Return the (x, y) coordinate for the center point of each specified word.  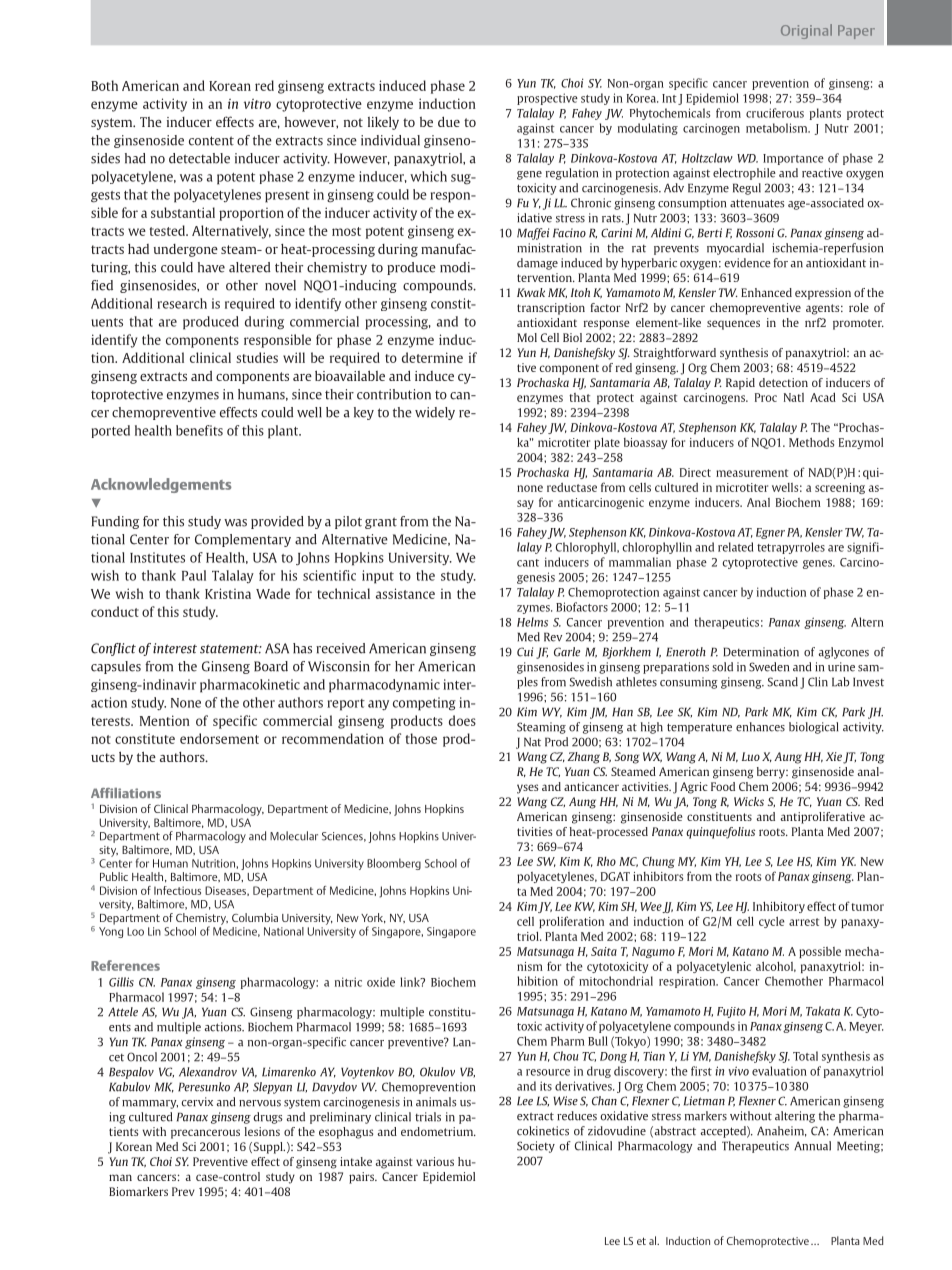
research (182, 303)
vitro (257, 104)
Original (806, 31)
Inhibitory (779, 907)
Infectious (177, 890)
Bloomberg (394, 864)
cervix (197, 1102)
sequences (733, 325)
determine (432, 357)
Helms (532, 622)
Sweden (769, 667)
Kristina (228, 593)
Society (536, 1147)
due (449, 121)
